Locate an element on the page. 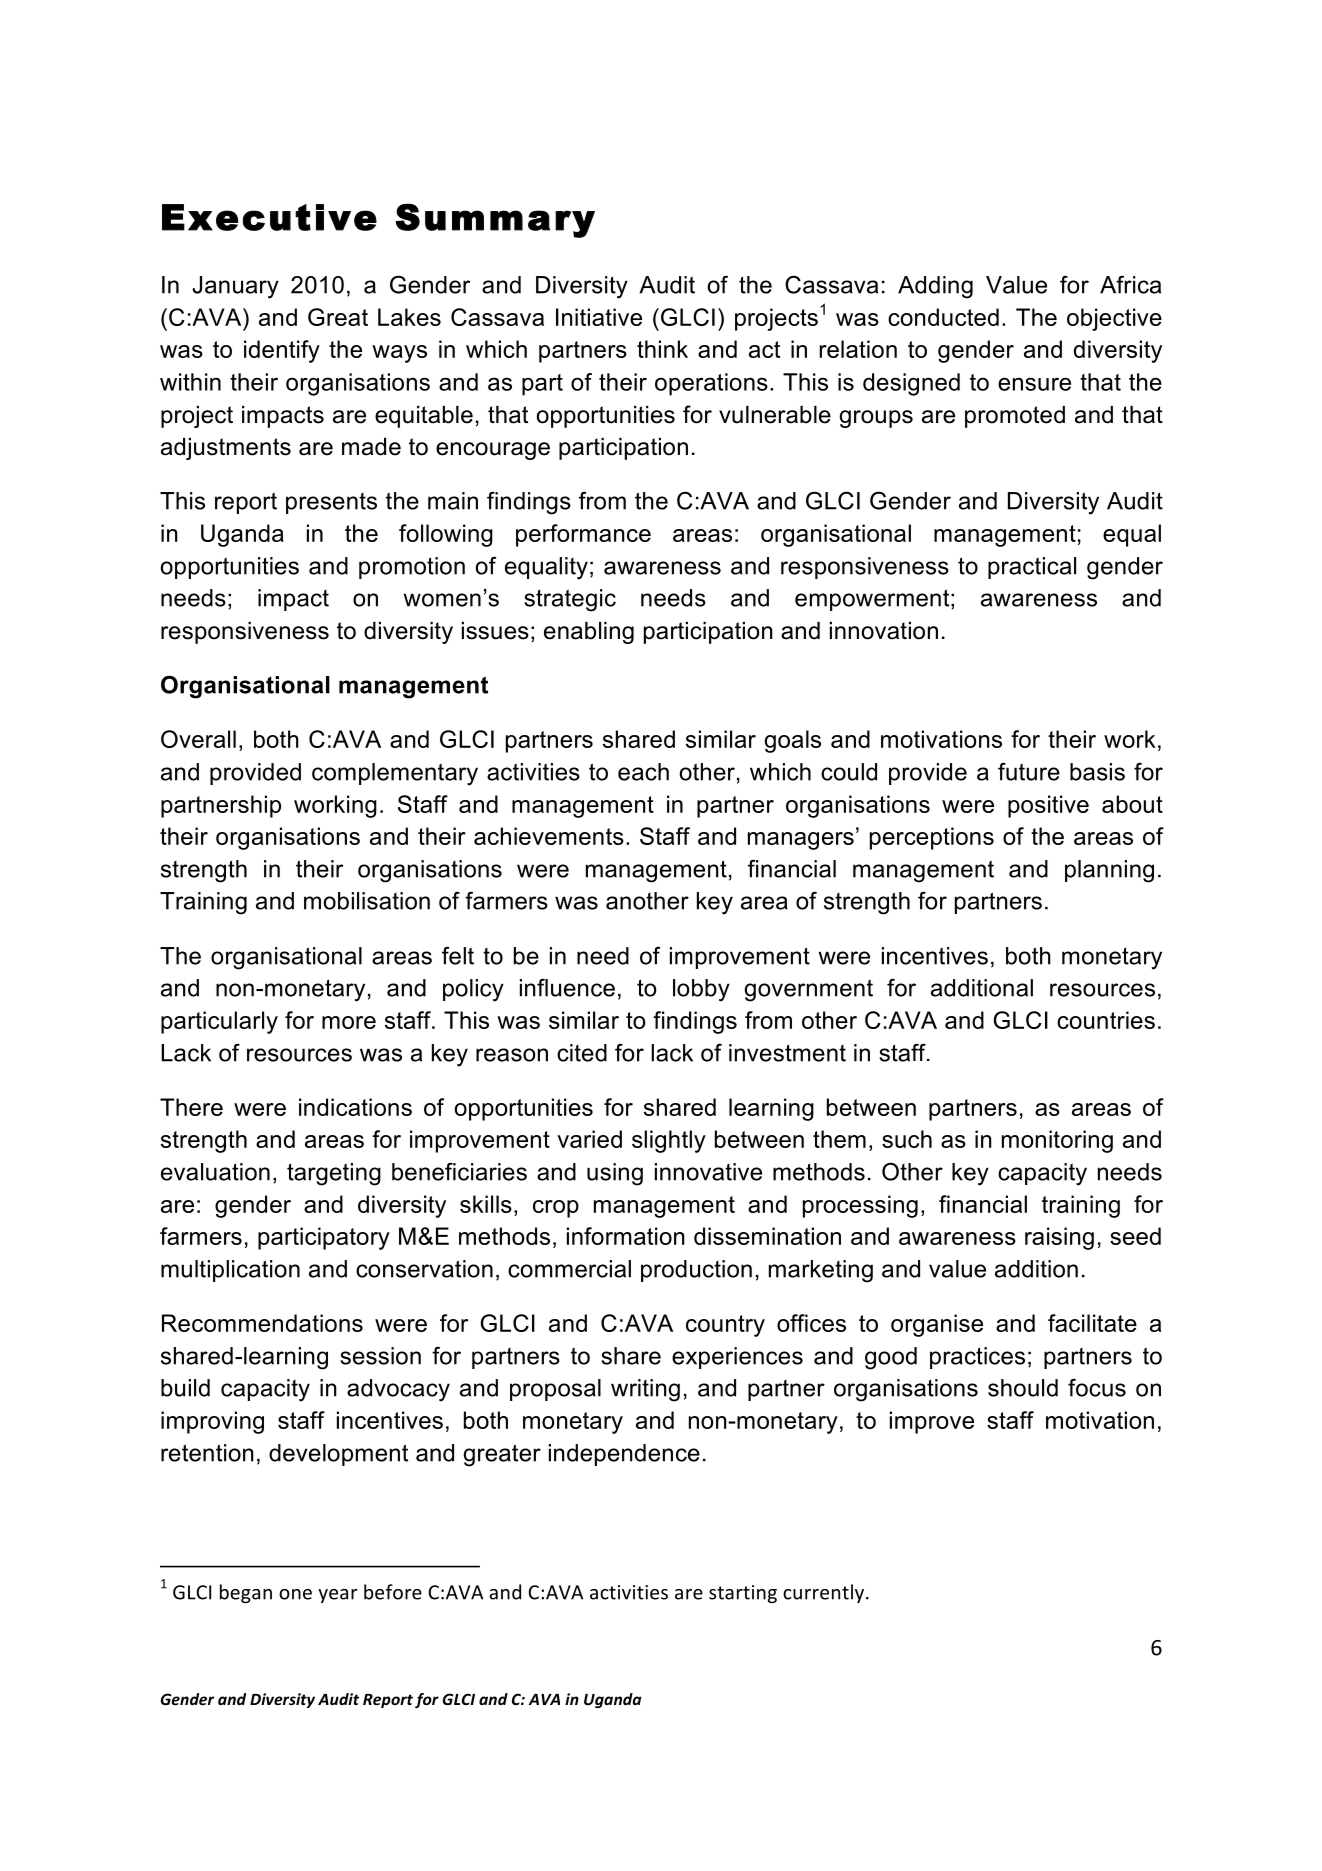 Image resolution: width=1322 pixels, height=1871 pixels. Executive is located at coordinates (269, 217).
